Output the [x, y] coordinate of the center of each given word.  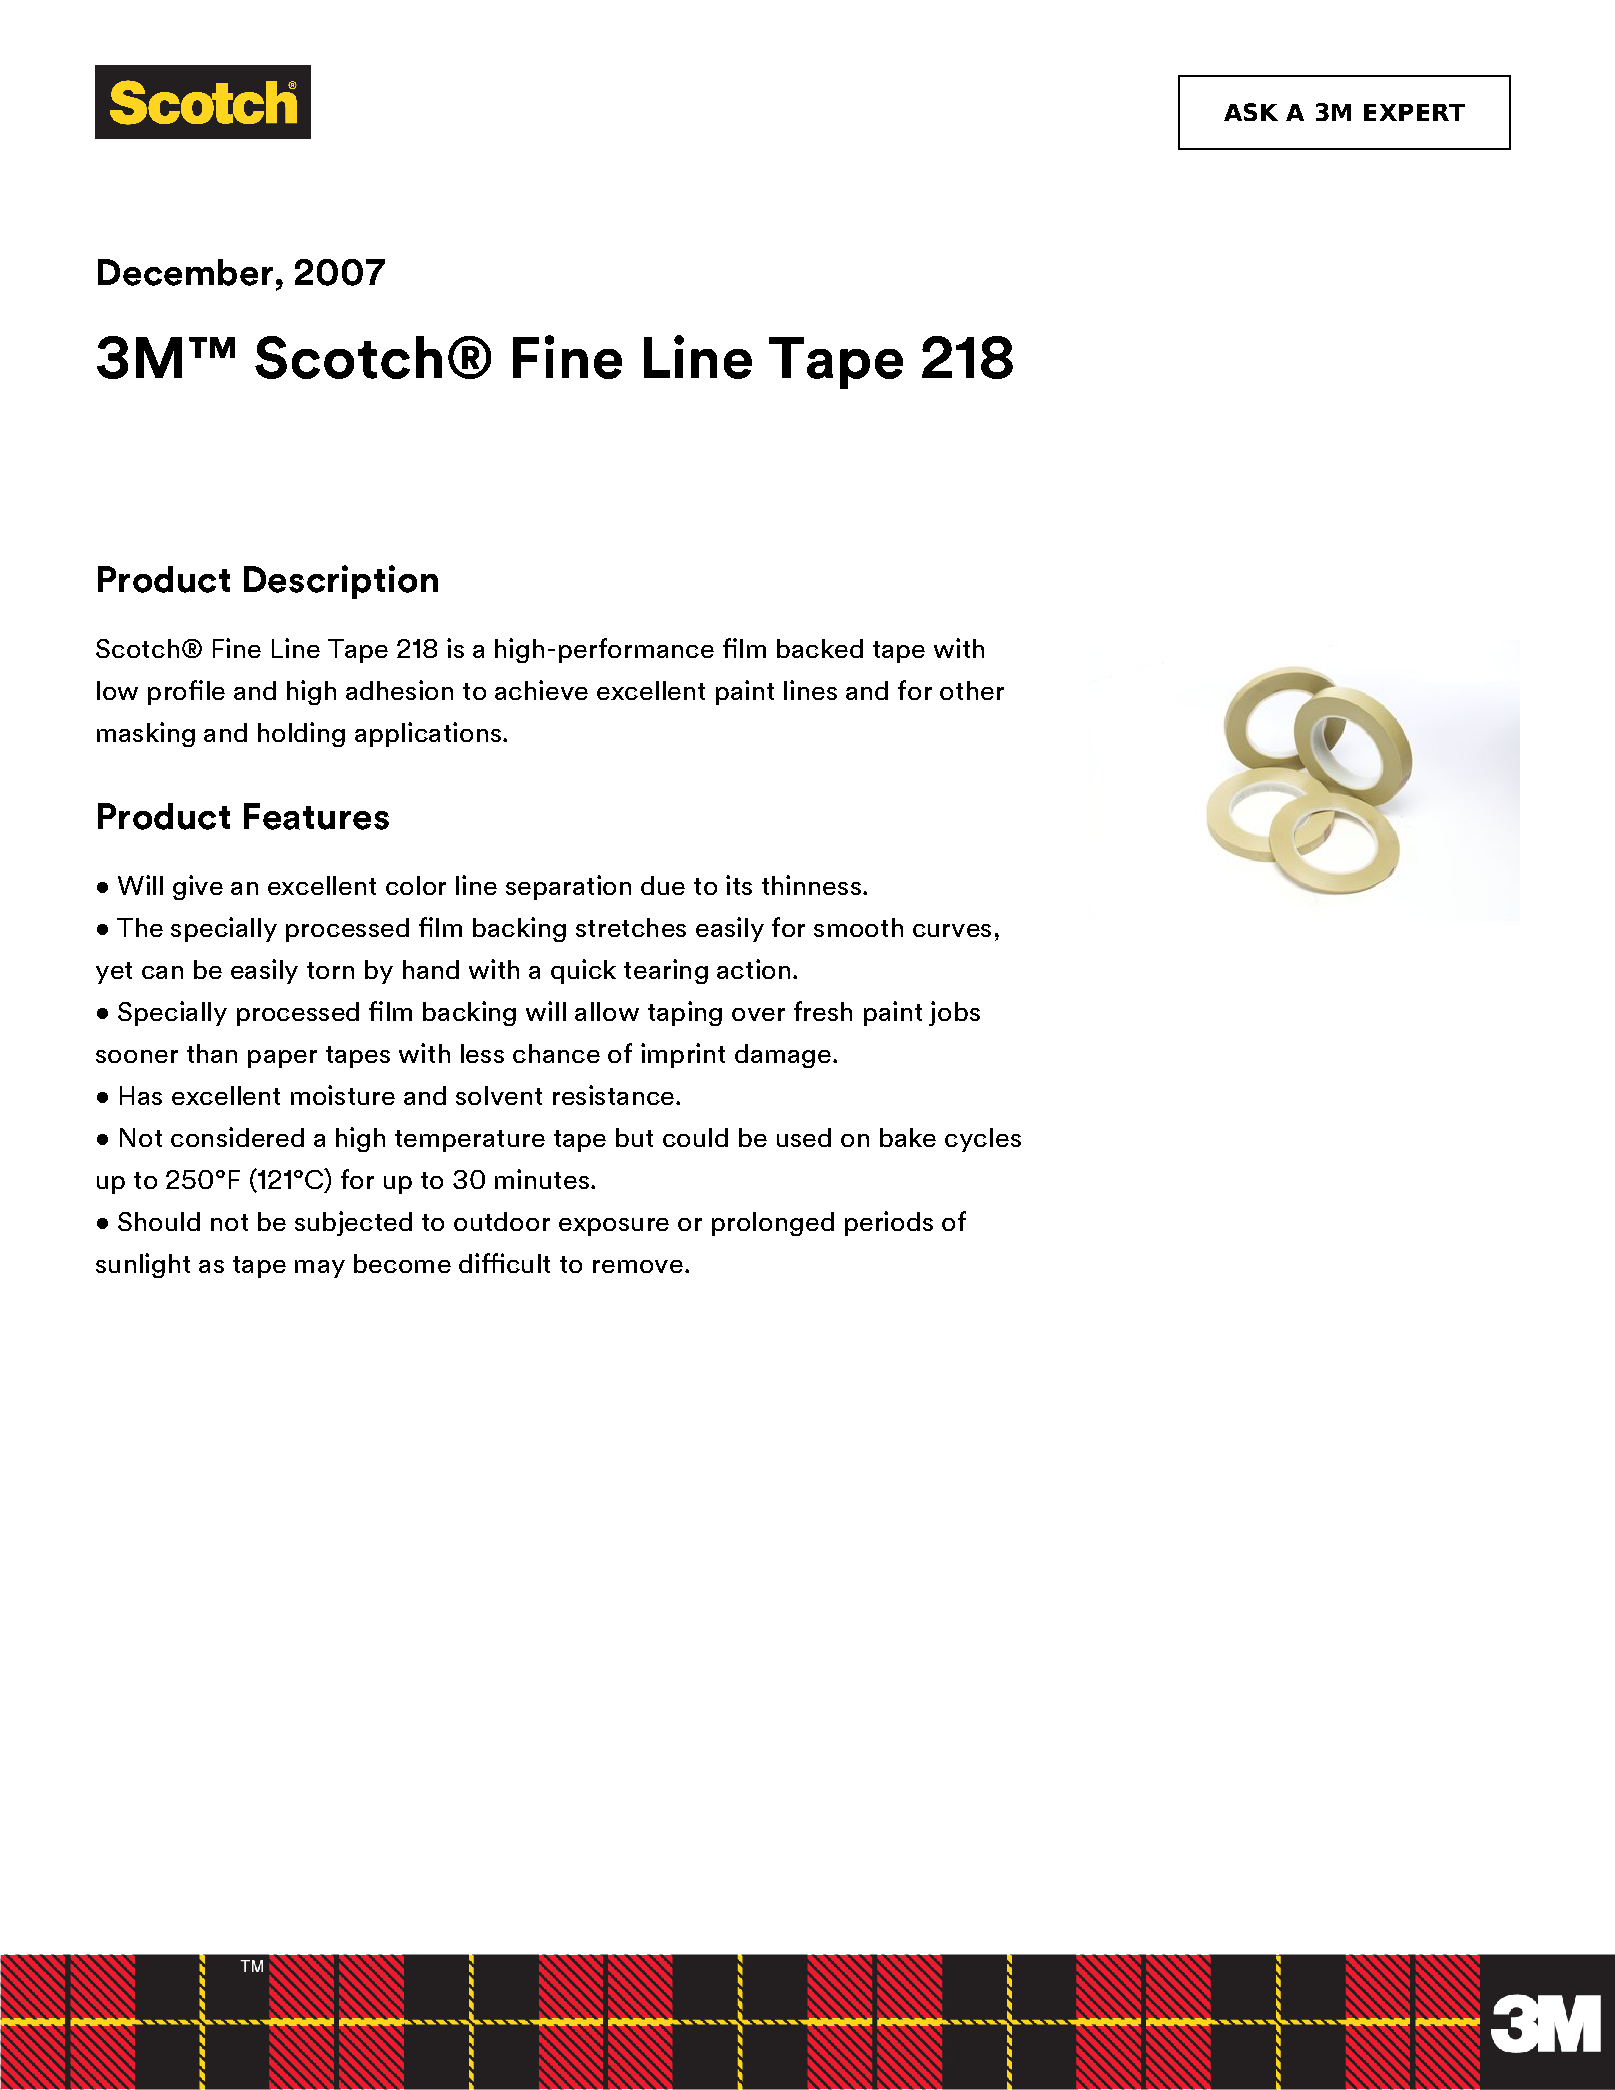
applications [428, 734]
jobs [954, 1013]
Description [341, 582]
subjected [353, 1223]
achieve [541, 690]
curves [952, 930]
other [972, 690]
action [753, 969]
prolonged [773, 1224]
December [185, 272]
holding [301, 734]
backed [820, 648]
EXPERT [1414, 112]
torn [330, 970]
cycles [983, 1140]
